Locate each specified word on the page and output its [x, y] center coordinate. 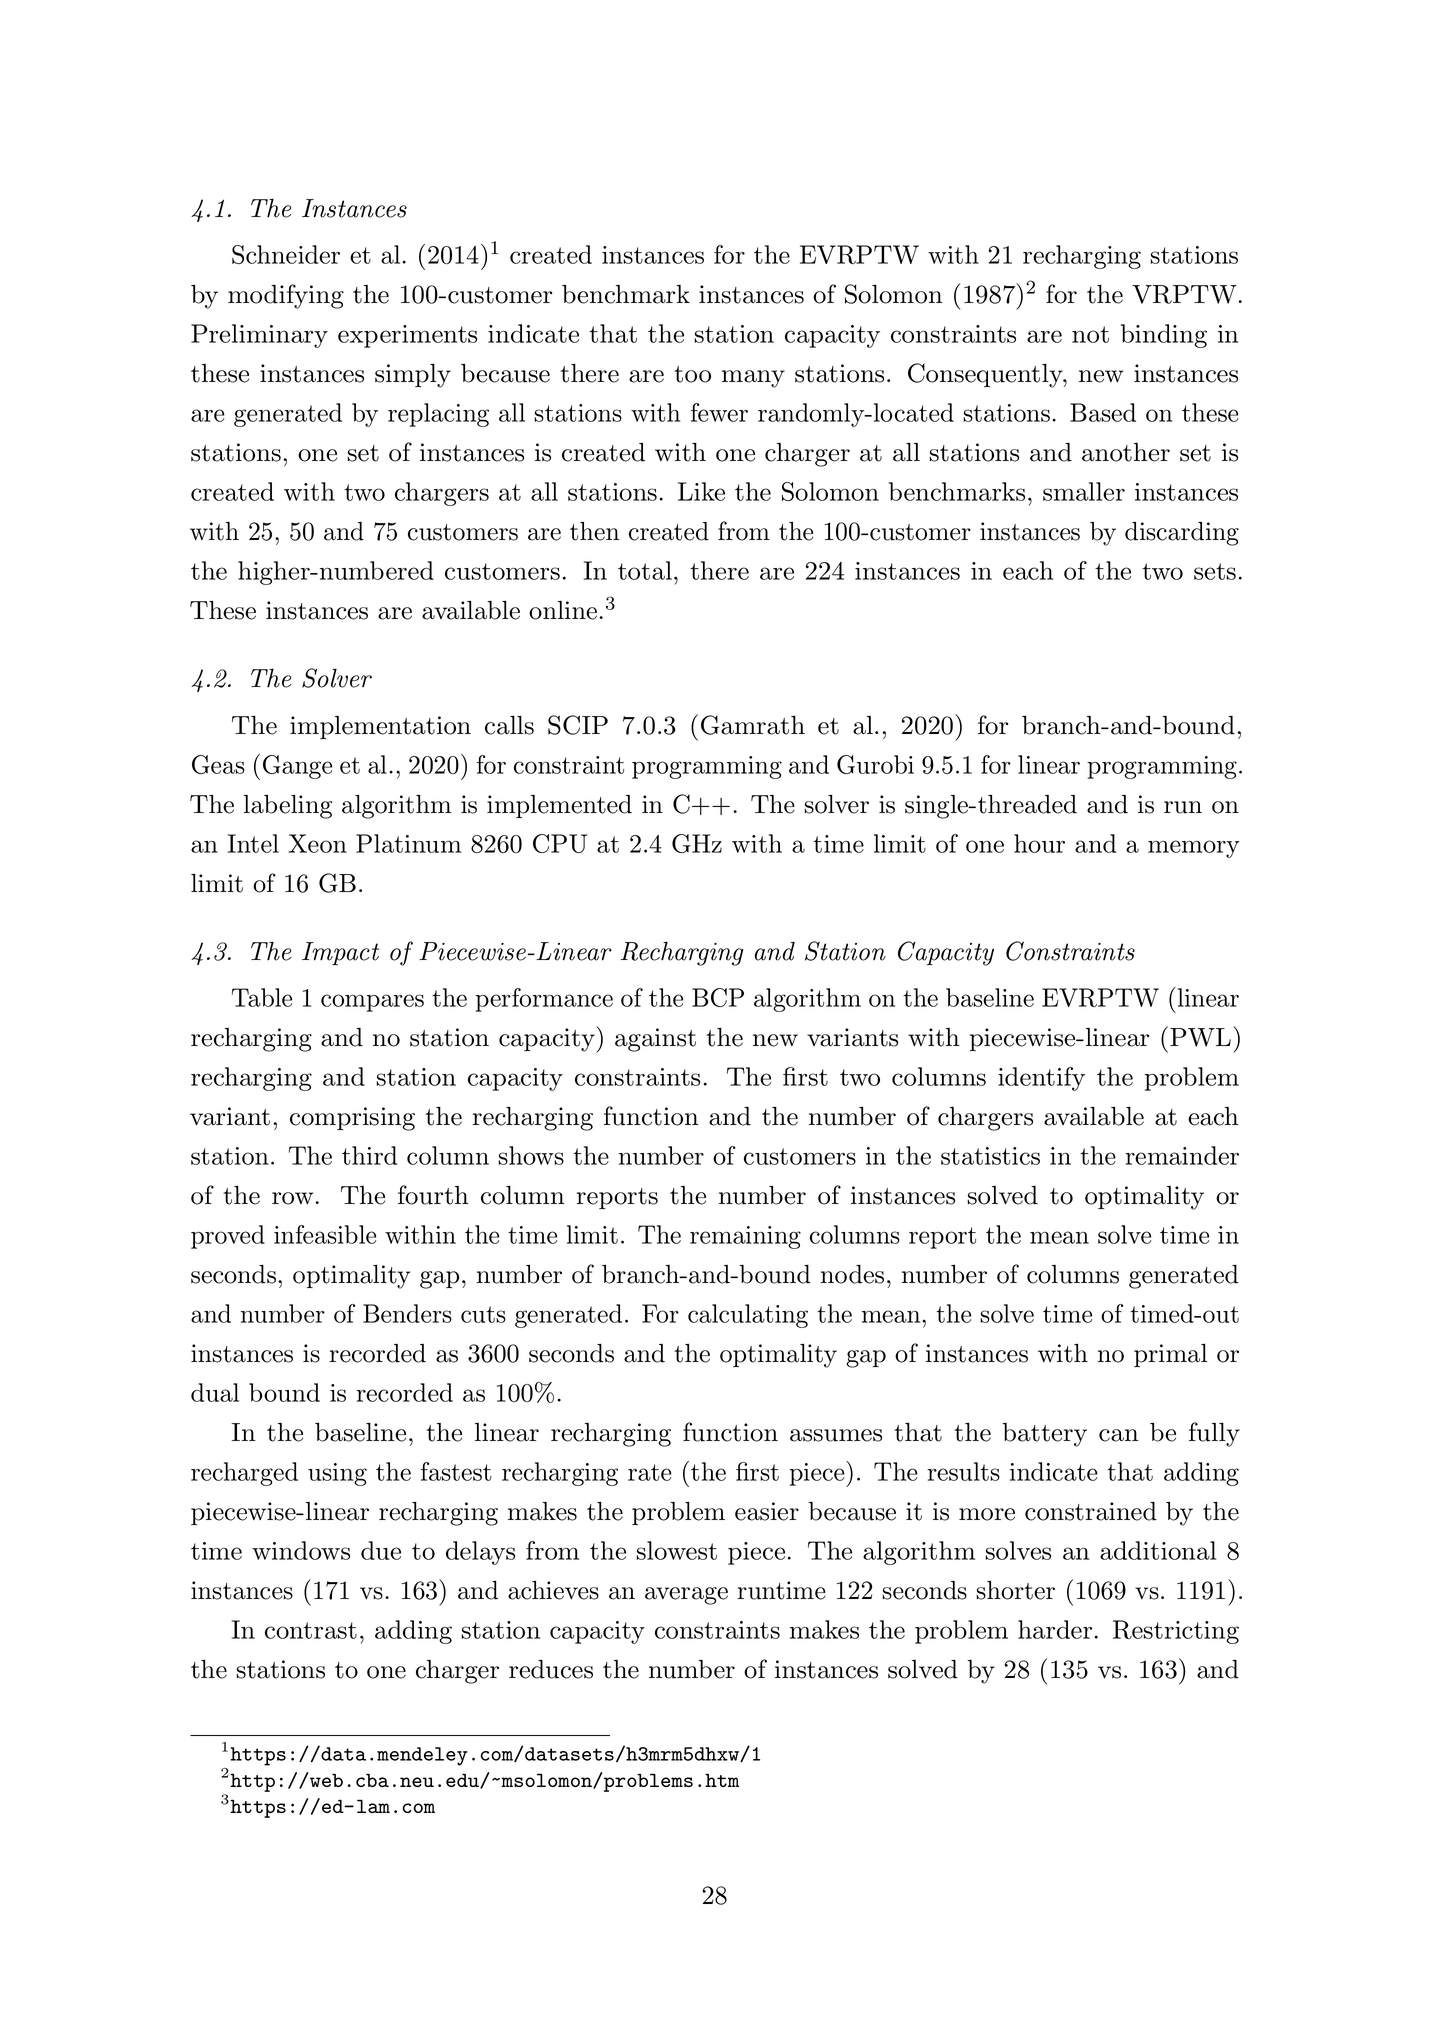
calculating [748, 1316]
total [645, 570]
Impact [340, 953]
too [692, 374]
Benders [407, 1313]
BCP [718, 997]
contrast [311, 1630]
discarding [1182, 534]
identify [1041, 1079]
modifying [286, 296]
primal [1170, 1355]
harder [1055, 1629]
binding [1164, 336]
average [686, 1596]
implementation [380, 727]
